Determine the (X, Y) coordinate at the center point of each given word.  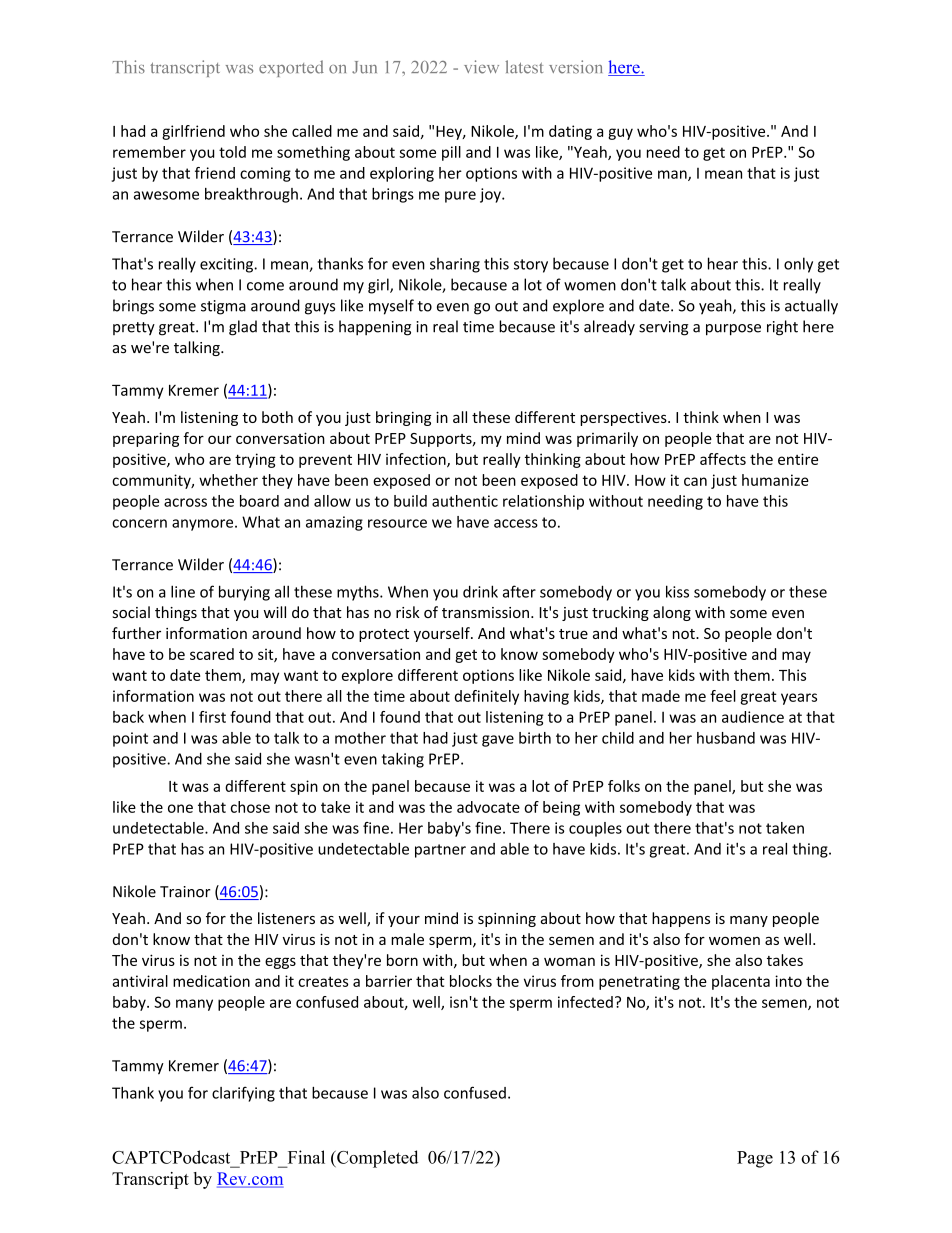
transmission (485, 612)
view (481, 67)
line (183, 591)
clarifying (243, 1094)
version (575, 67)
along (672, 613)
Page (755, 1159)
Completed (376, 1159)
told (232, 152)
